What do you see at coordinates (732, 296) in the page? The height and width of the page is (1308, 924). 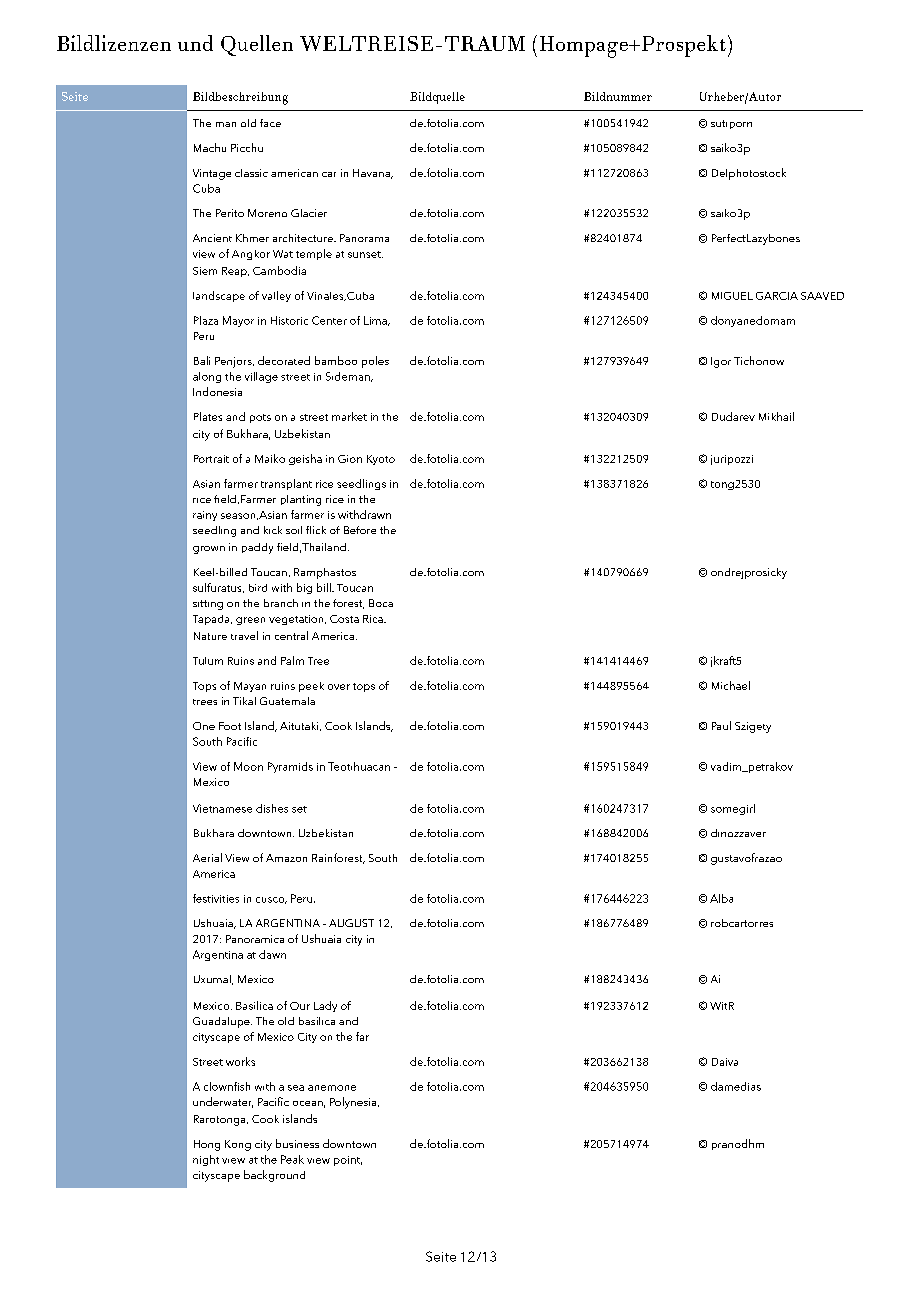 I see `MIGUEL` at bounding box center [732, 296].
